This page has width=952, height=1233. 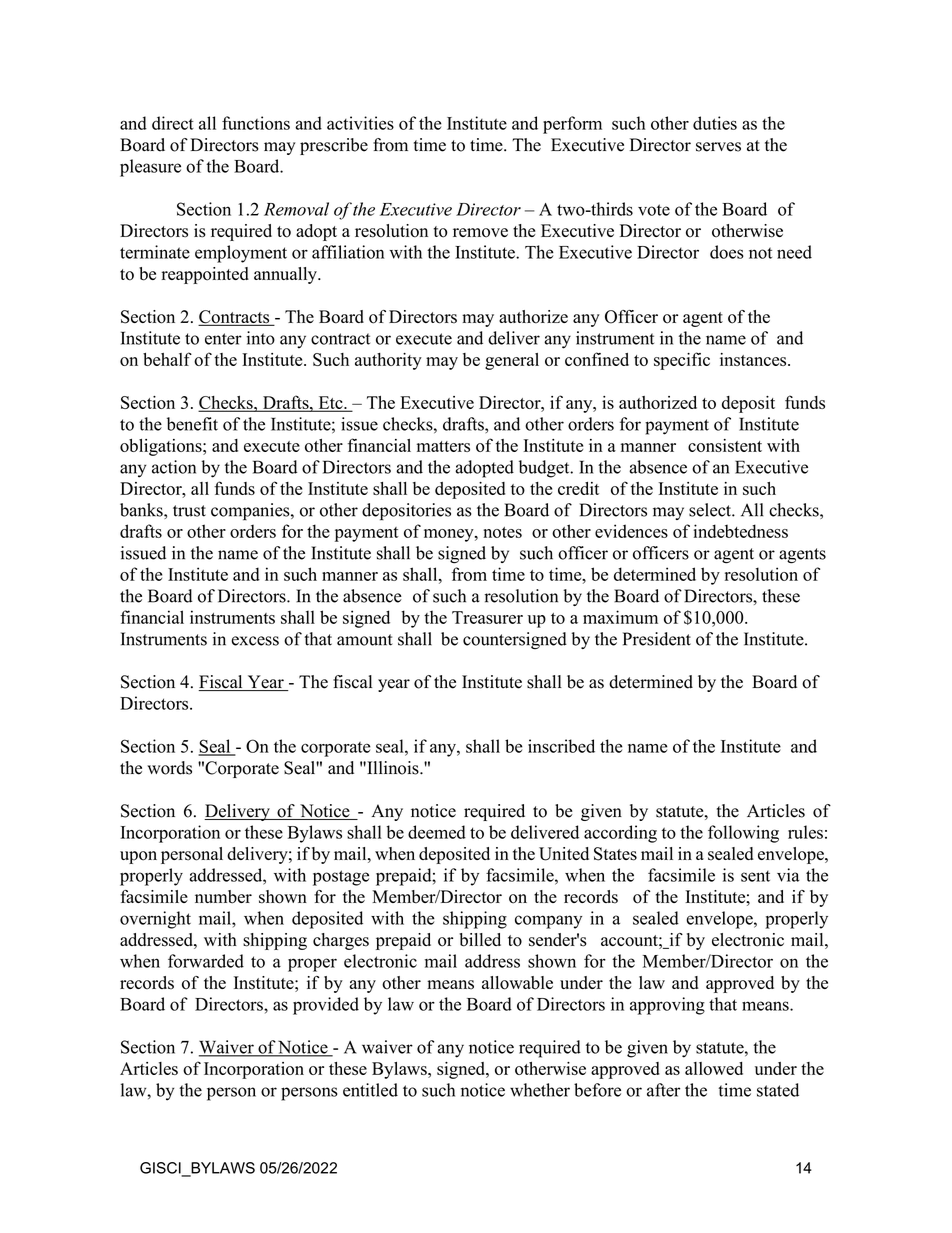 What do you see at coordinates (540, 1090) in the page?
I see `whether` at bounding box center [540, 1090].
